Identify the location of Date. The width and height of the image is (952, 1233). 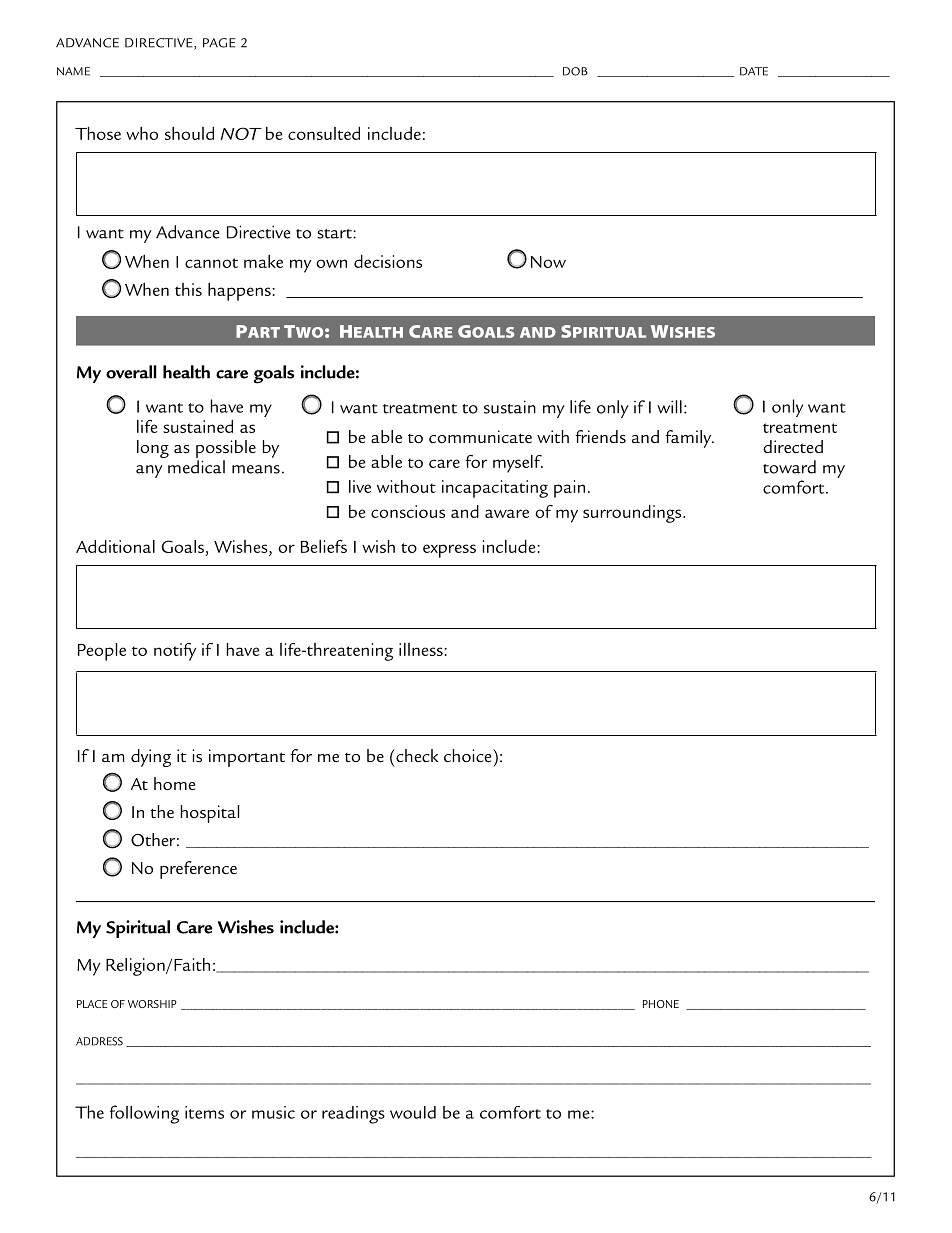
(754, 71).
